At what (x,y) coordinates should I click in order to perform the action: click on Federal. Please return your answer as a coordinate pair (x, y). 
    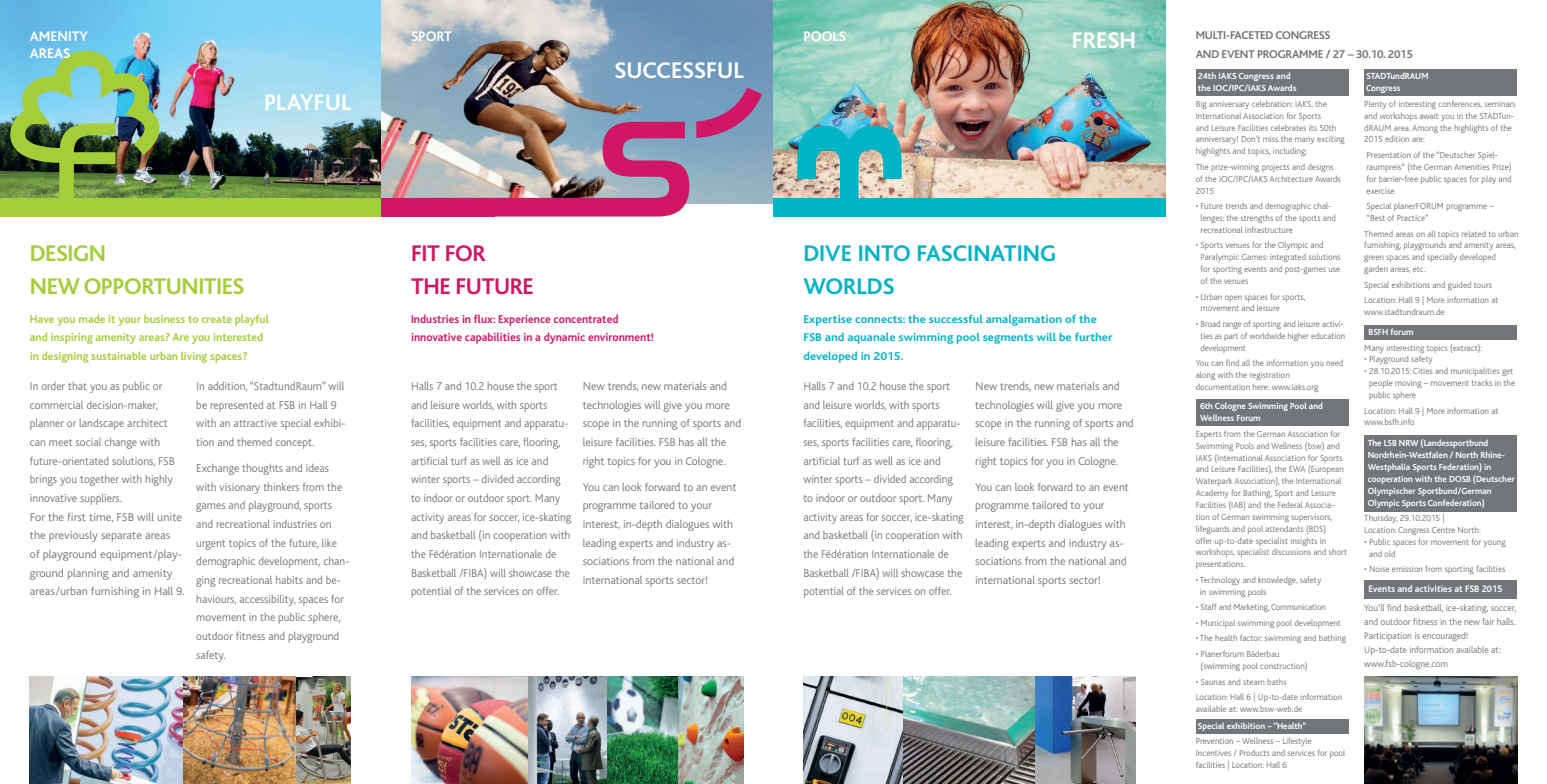
    Looking at the image, I should click on (1290, 505).
